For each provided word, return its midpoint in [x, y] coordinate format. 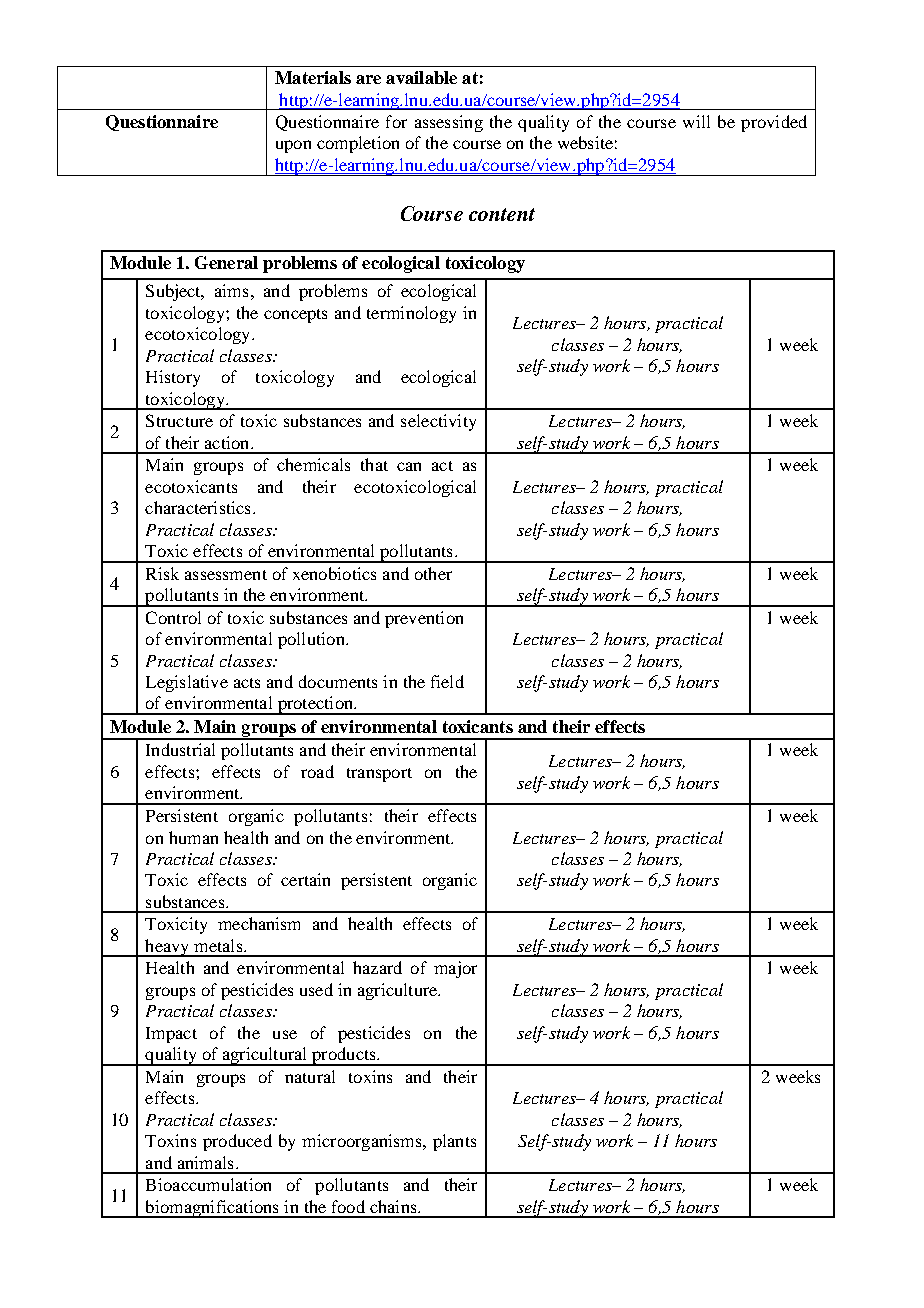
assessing [449, 123]
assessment [226, 575]
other [433, 573]
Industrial [180, 749]
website [585, 142]
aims [231, 290]
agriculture [399, 991]
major [455, 969]
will [696, 121]
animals [205, 1162]
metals [219, 945]
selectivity [438, 422]
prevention [424, 619]
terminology [411, 314]
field [447, 681]
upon [293, 146]
